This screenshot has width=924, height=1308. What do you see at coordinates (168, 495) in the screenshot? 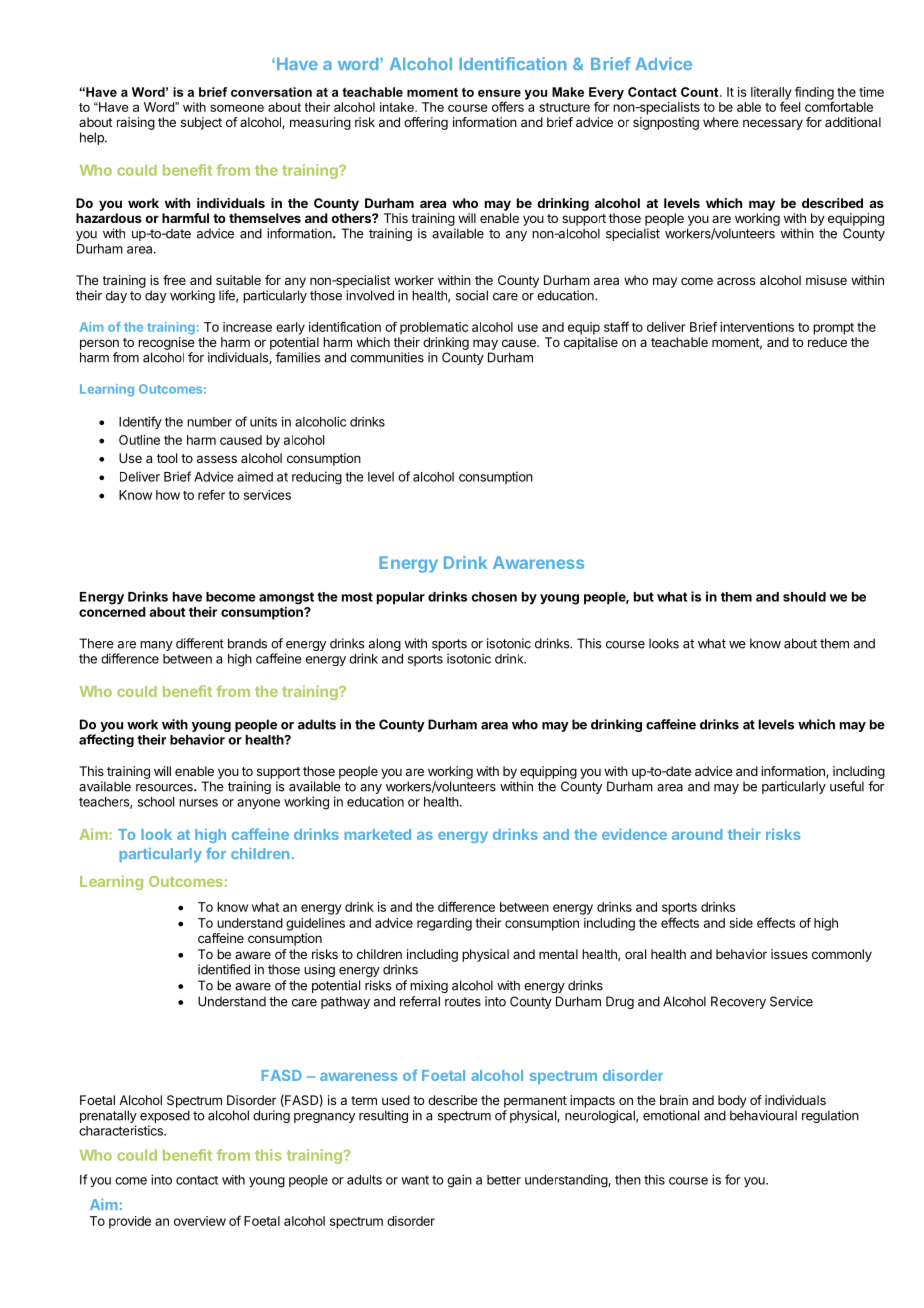
I see `how` at bounding box center [168, 495].
